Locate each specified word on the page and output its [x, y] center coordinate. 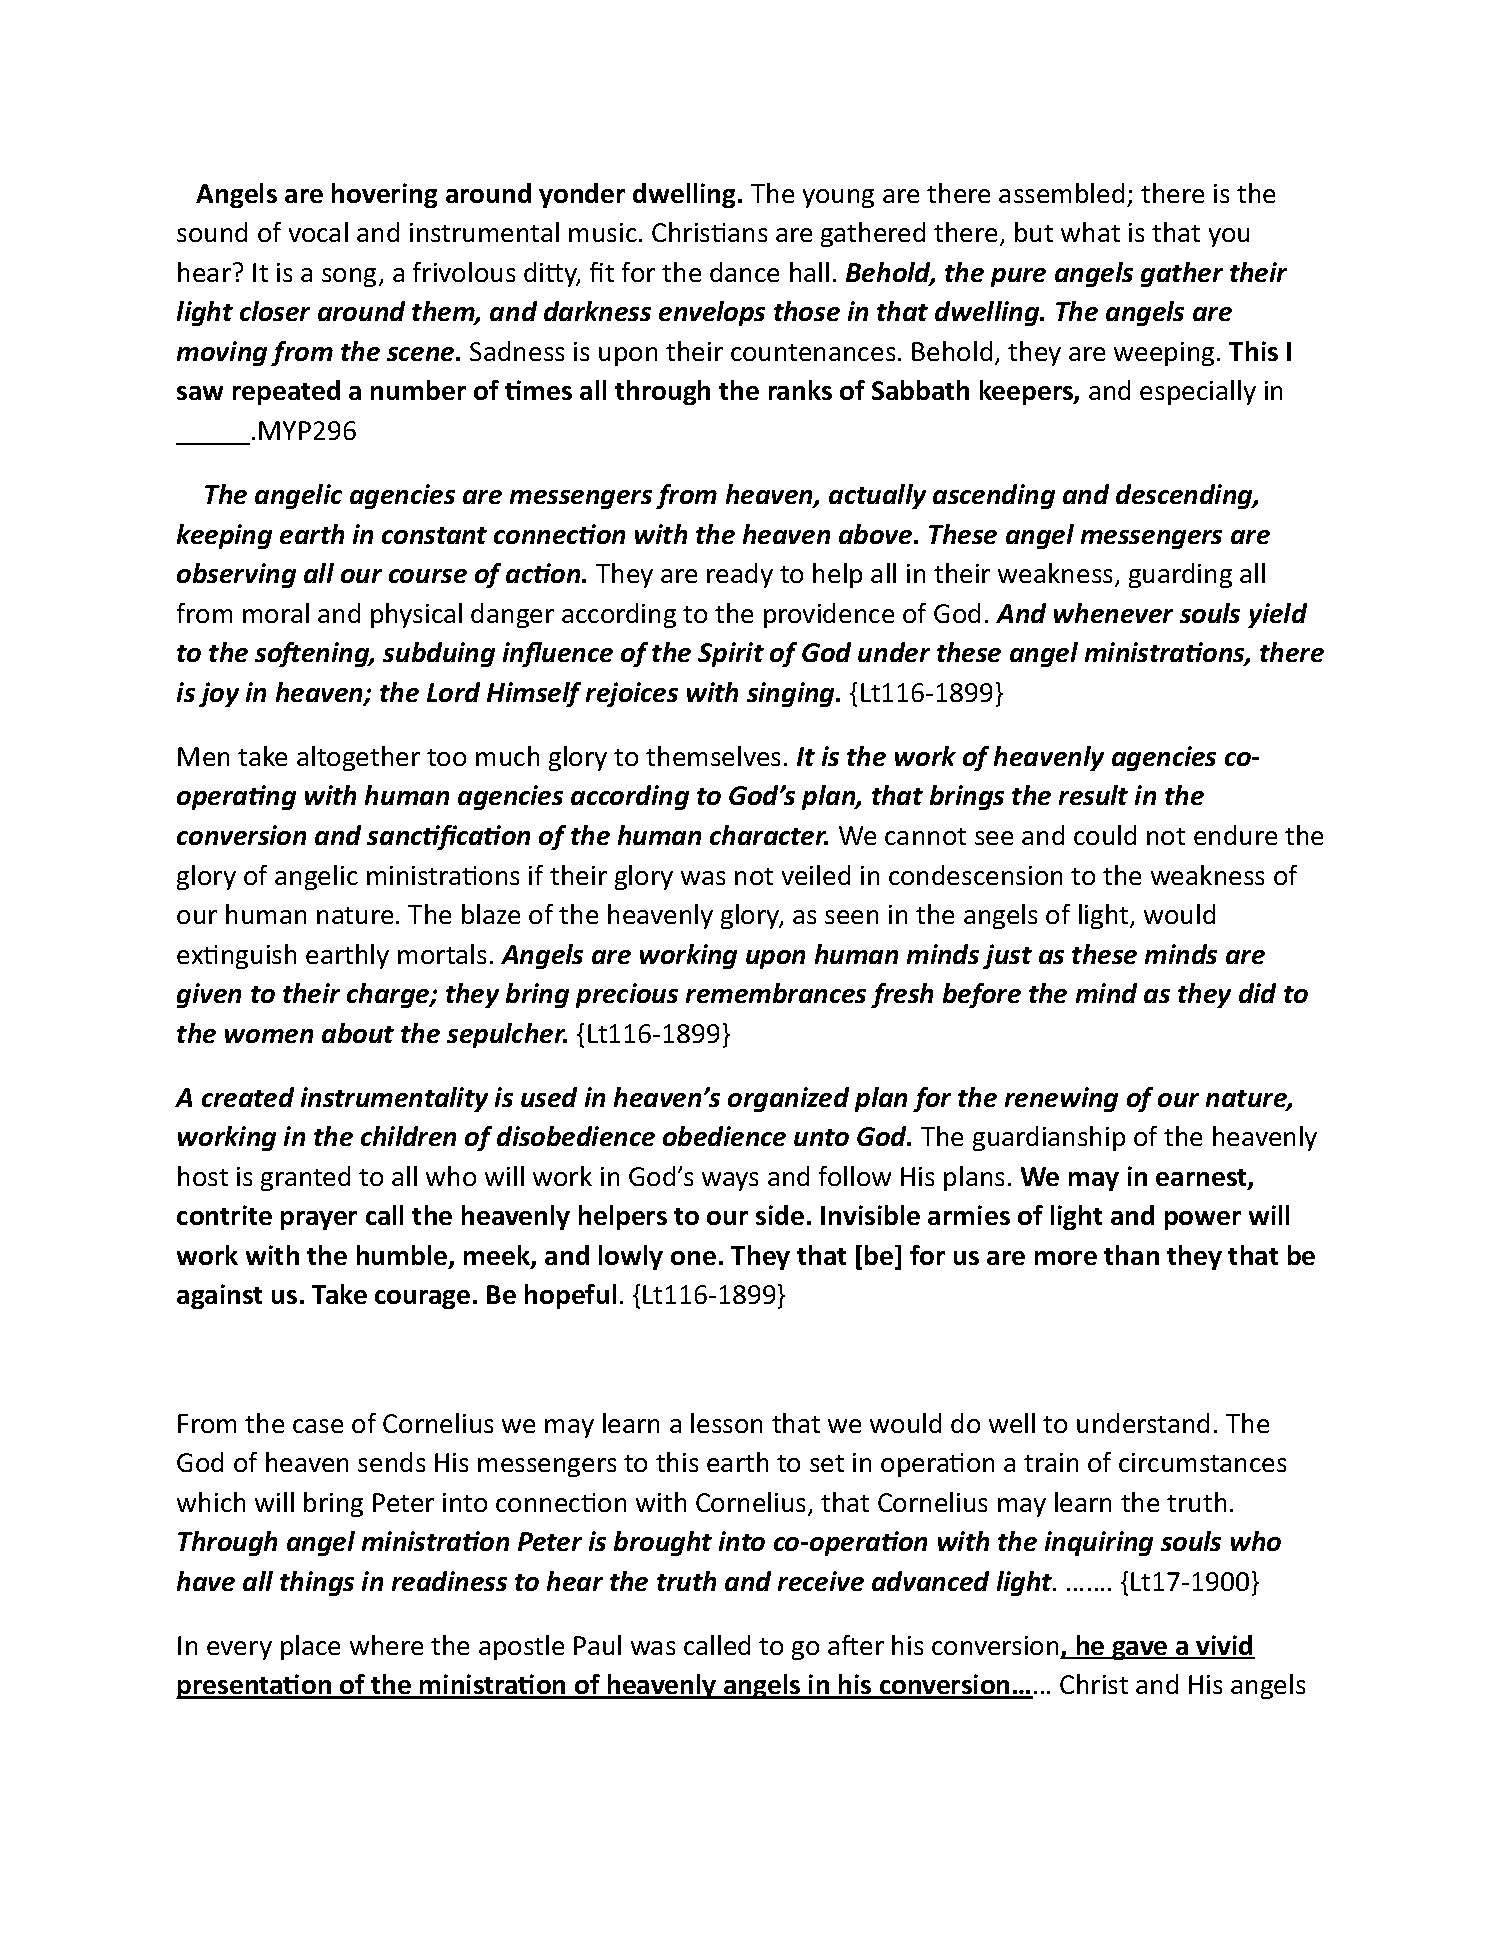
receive [821, 1581]
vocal [318, 232]
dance [744, 272]
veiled [816, 875]
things [317, 1583]
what [1090, 232]
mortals [442, 954]
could [1105, 835]
